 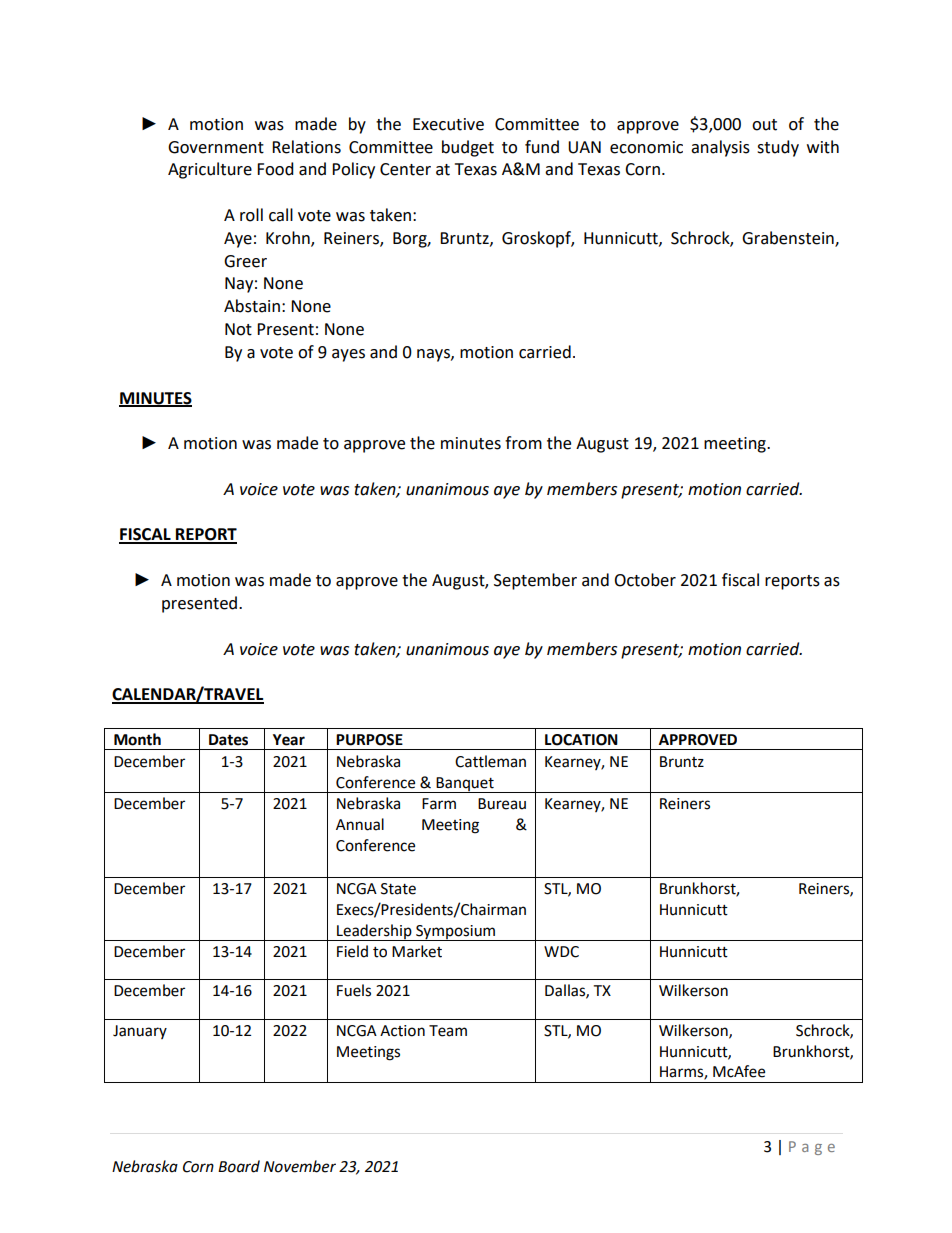 What do you see at coordinates (216, 147) in the screenshot?
I see `Government` at bounding box center [216, 147].
